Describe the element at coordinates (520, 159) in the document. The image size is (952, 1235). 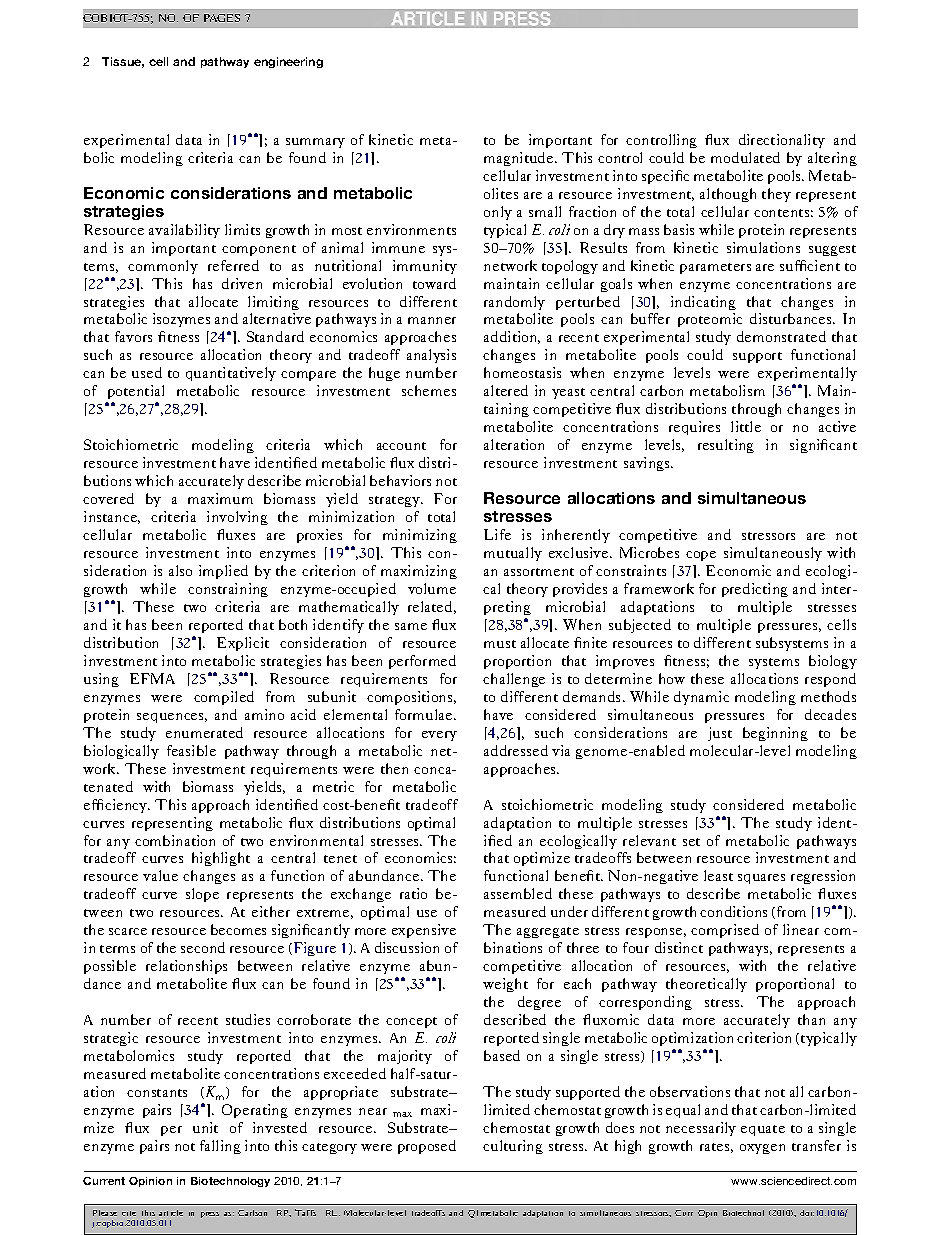
I see `magnitude` at that location.
